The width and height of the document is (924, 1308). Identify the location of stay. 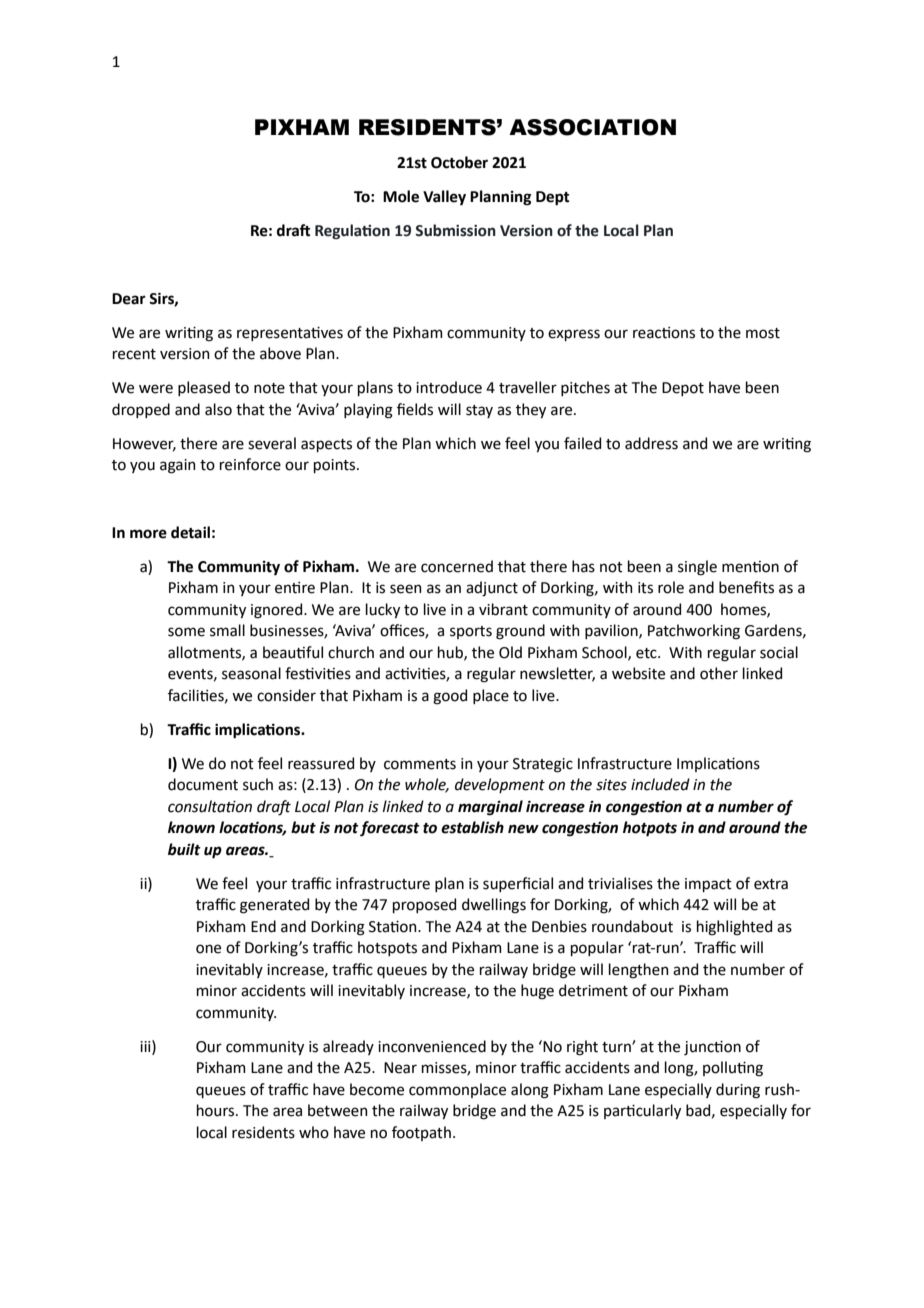
(479, 411).
